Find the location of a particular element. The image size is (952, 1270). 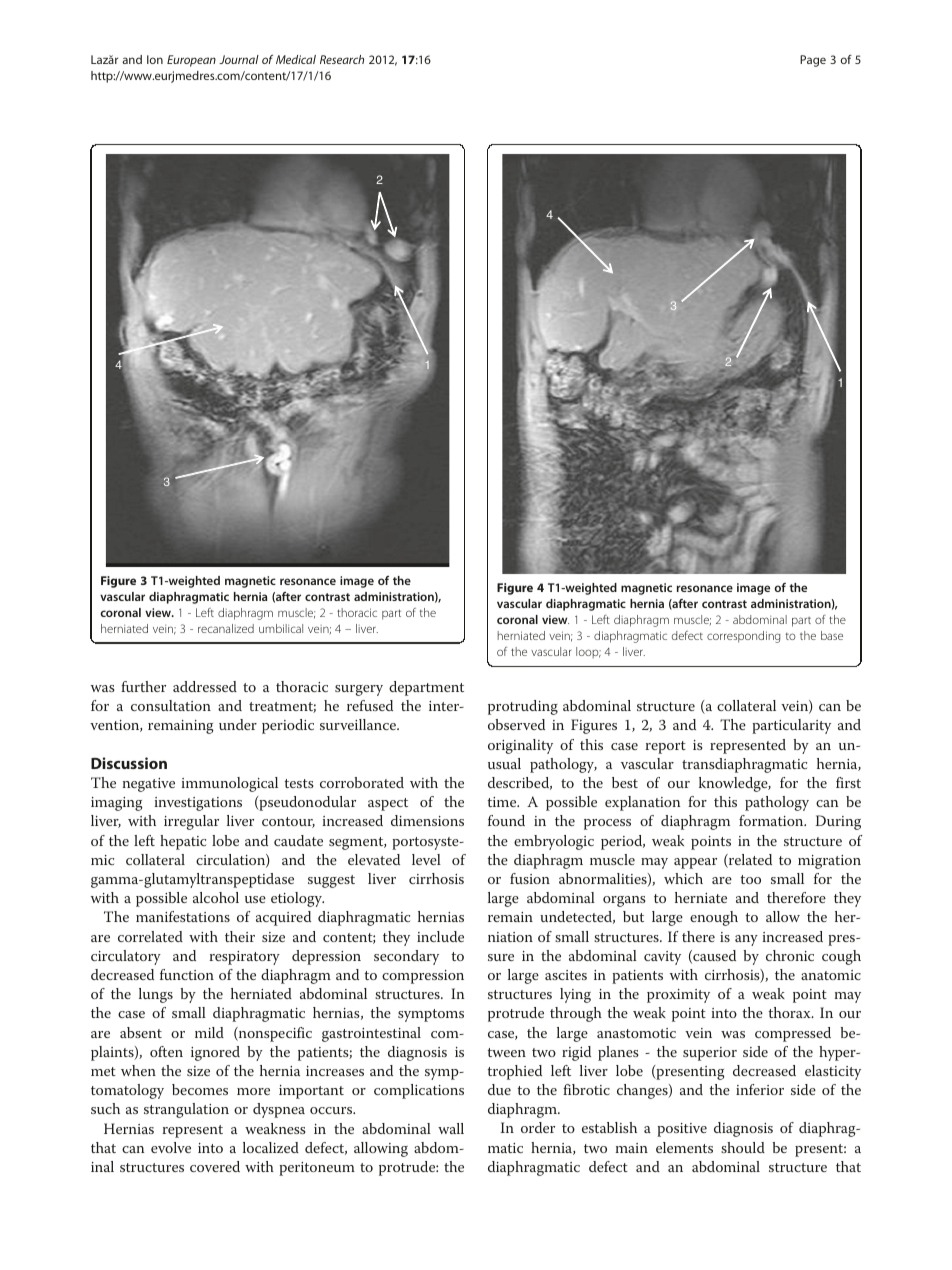

Research is located at coordinates (342, 59).
